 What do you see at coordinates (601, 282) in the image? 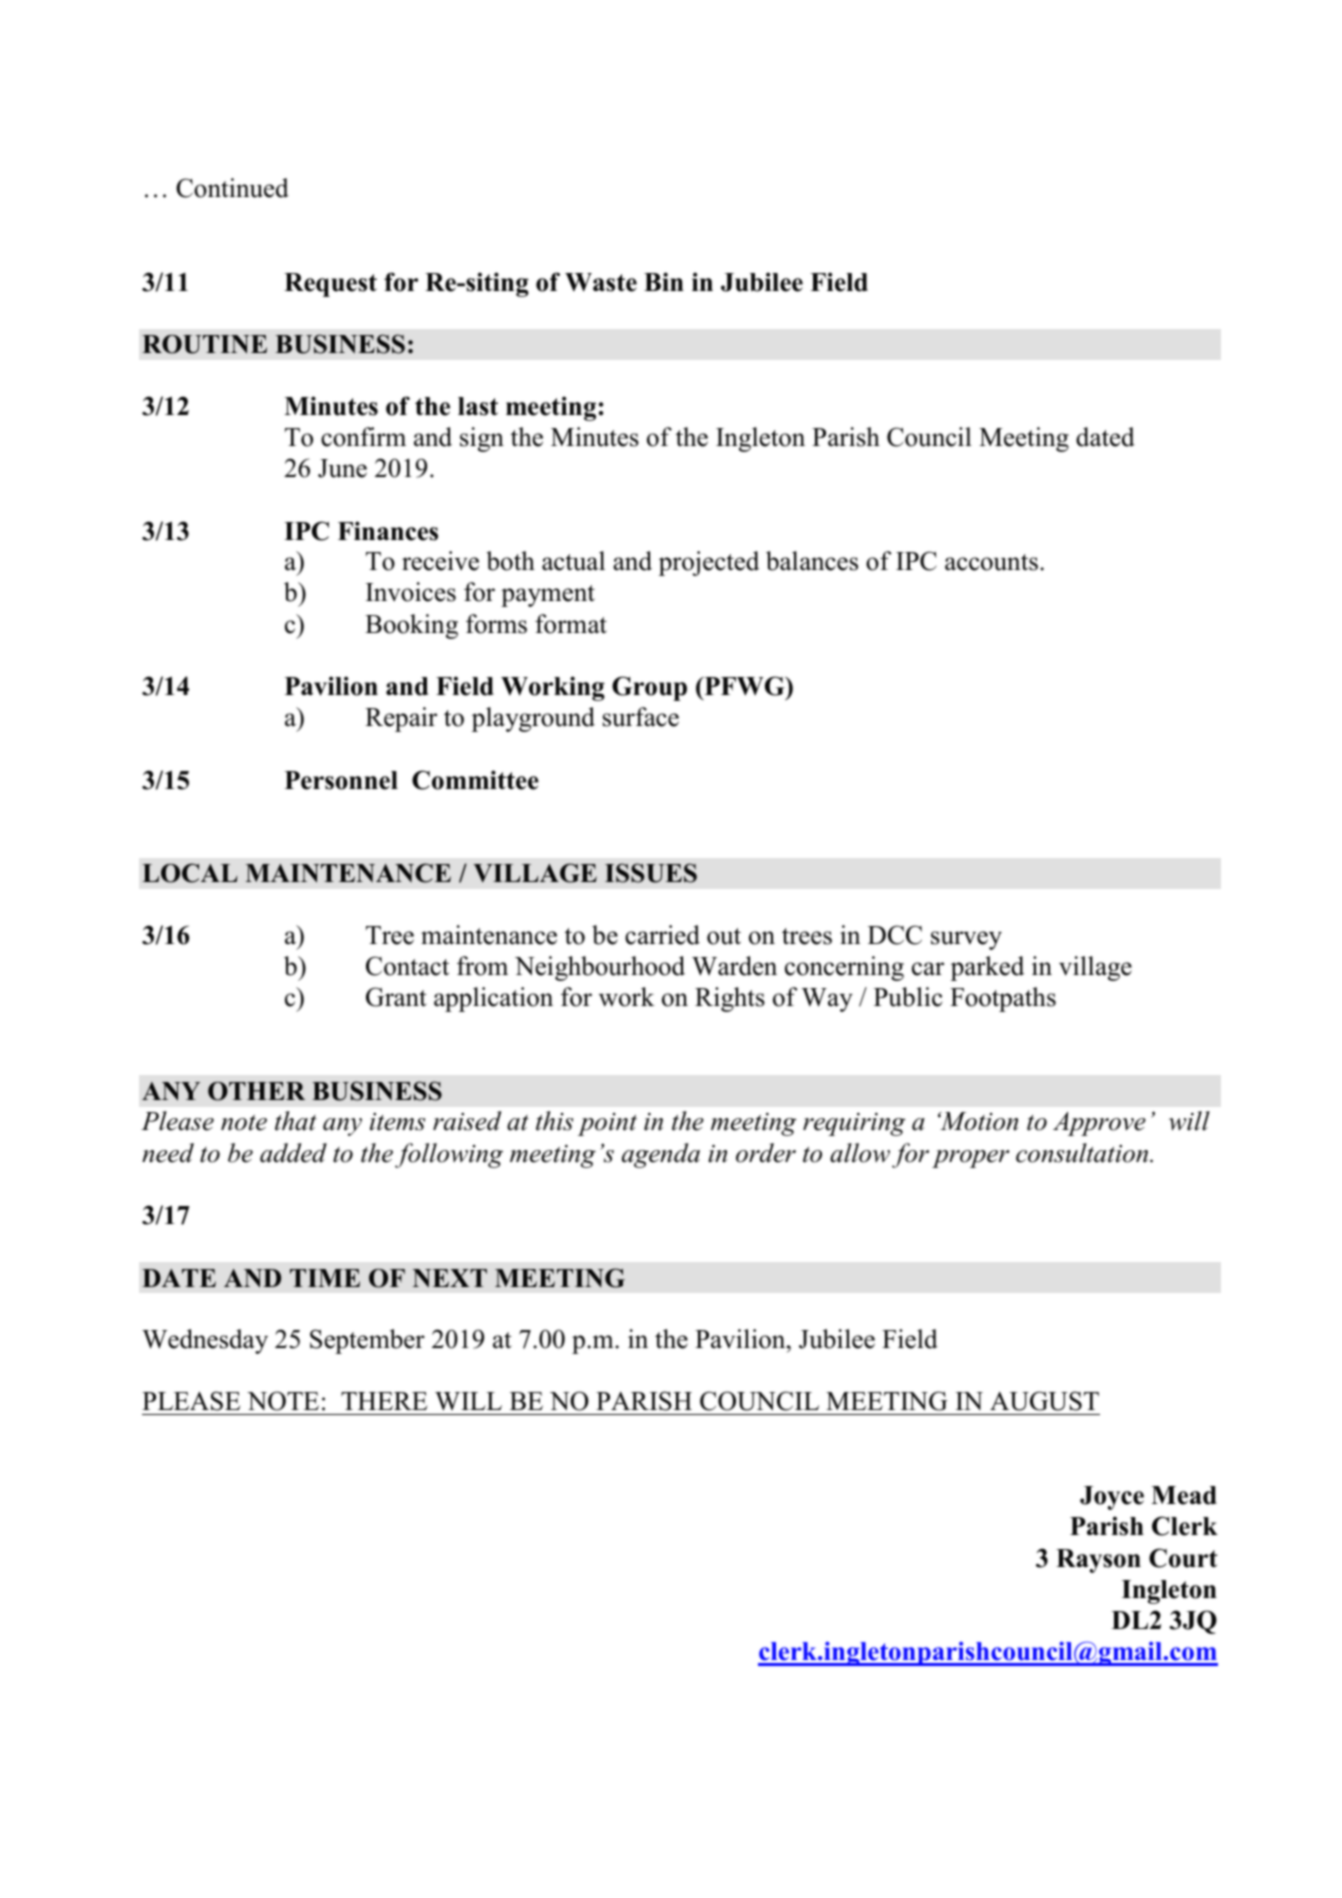
I see `Waste` at bounding box center [601, 282].
